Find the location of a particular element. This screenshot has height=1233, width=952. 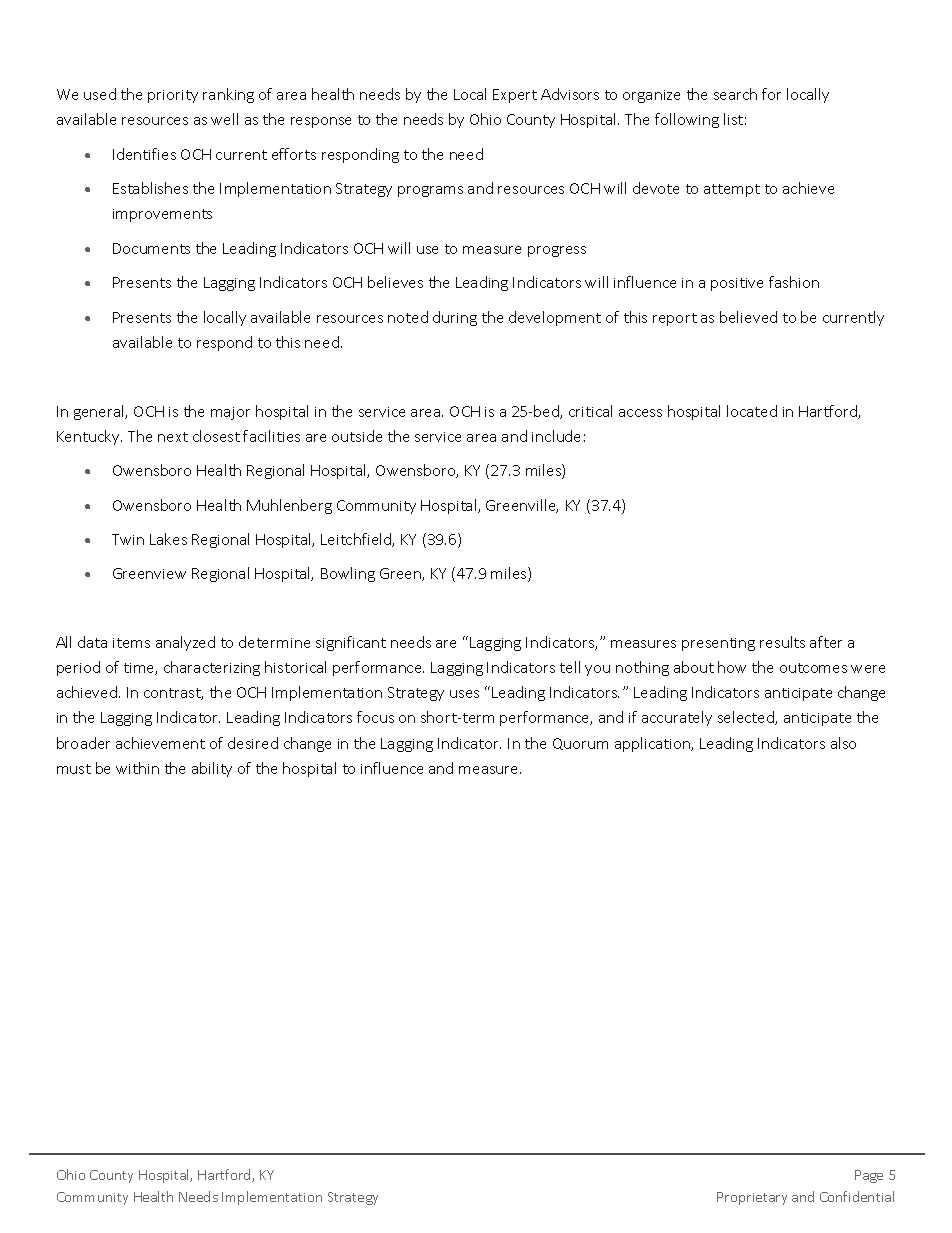

priority is located at coordinates (173, 96).
